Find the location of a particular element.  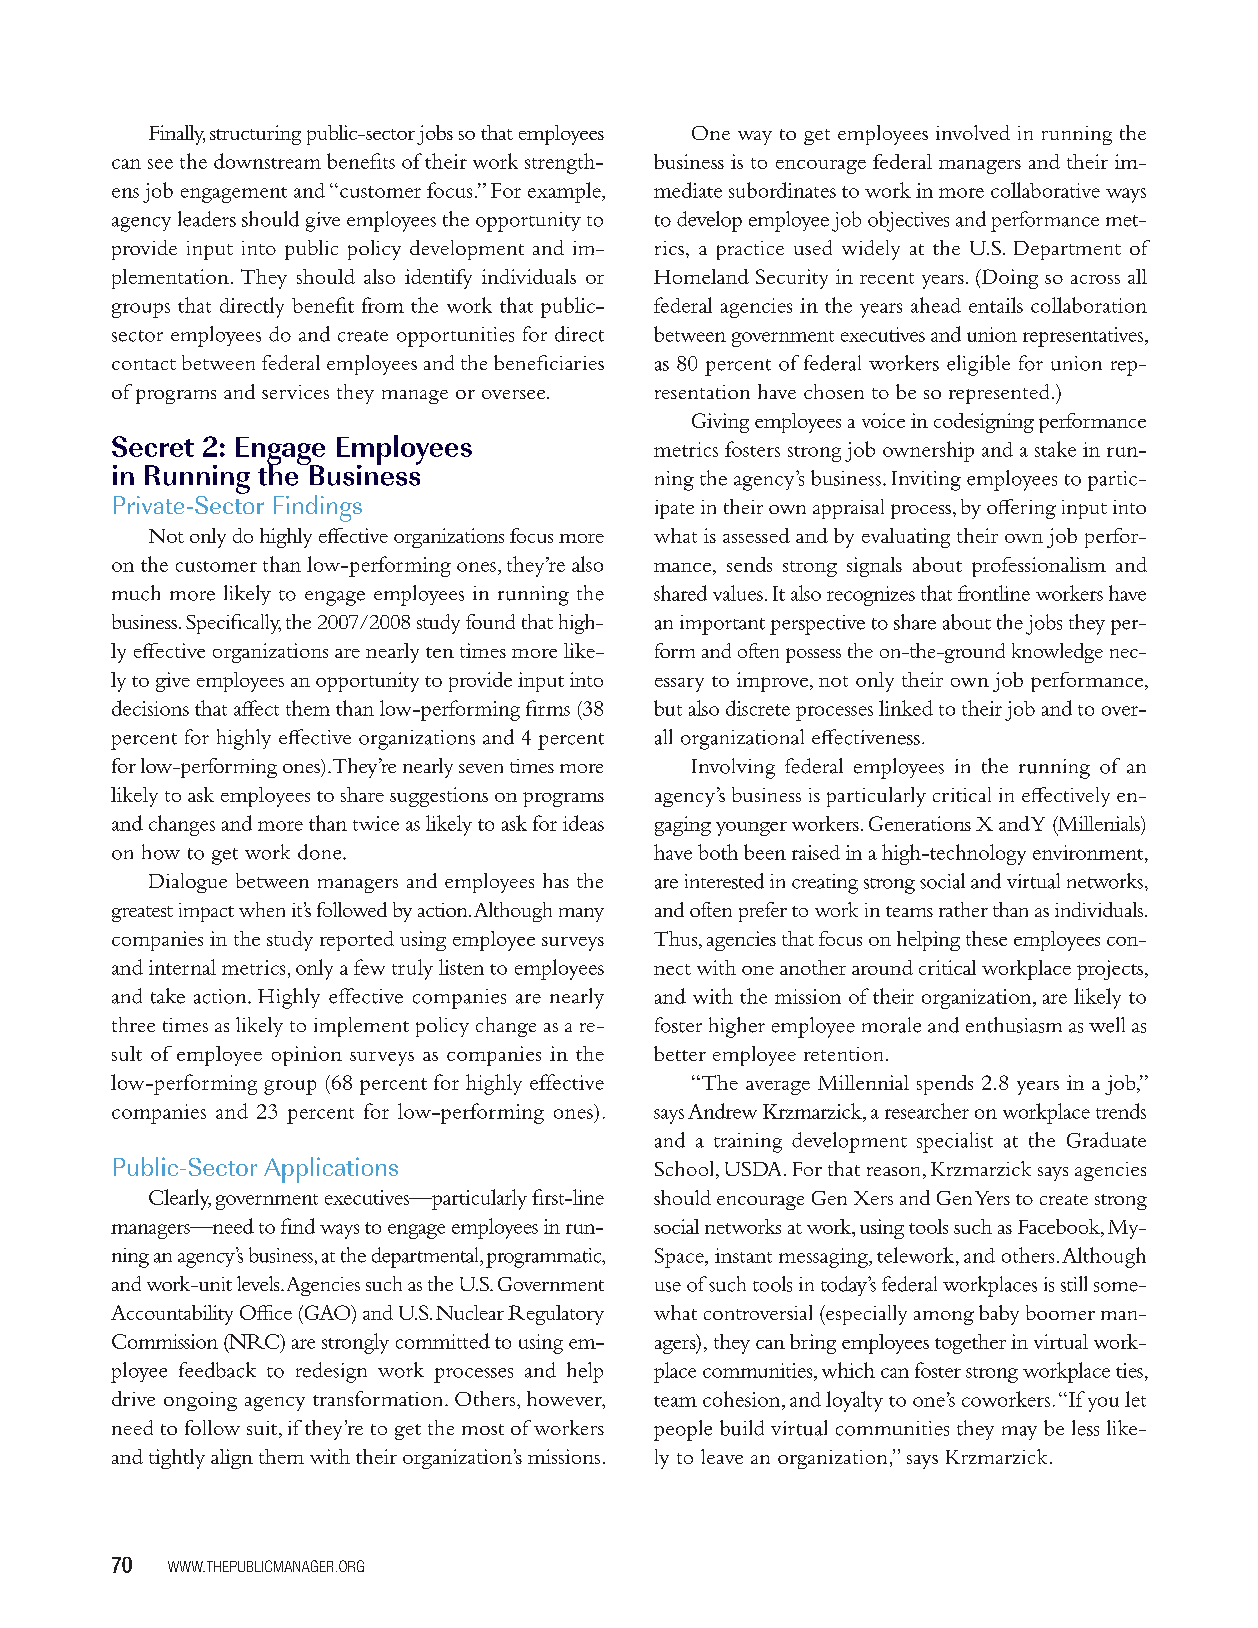

collaborative is located at coordinates (1045, 190).
